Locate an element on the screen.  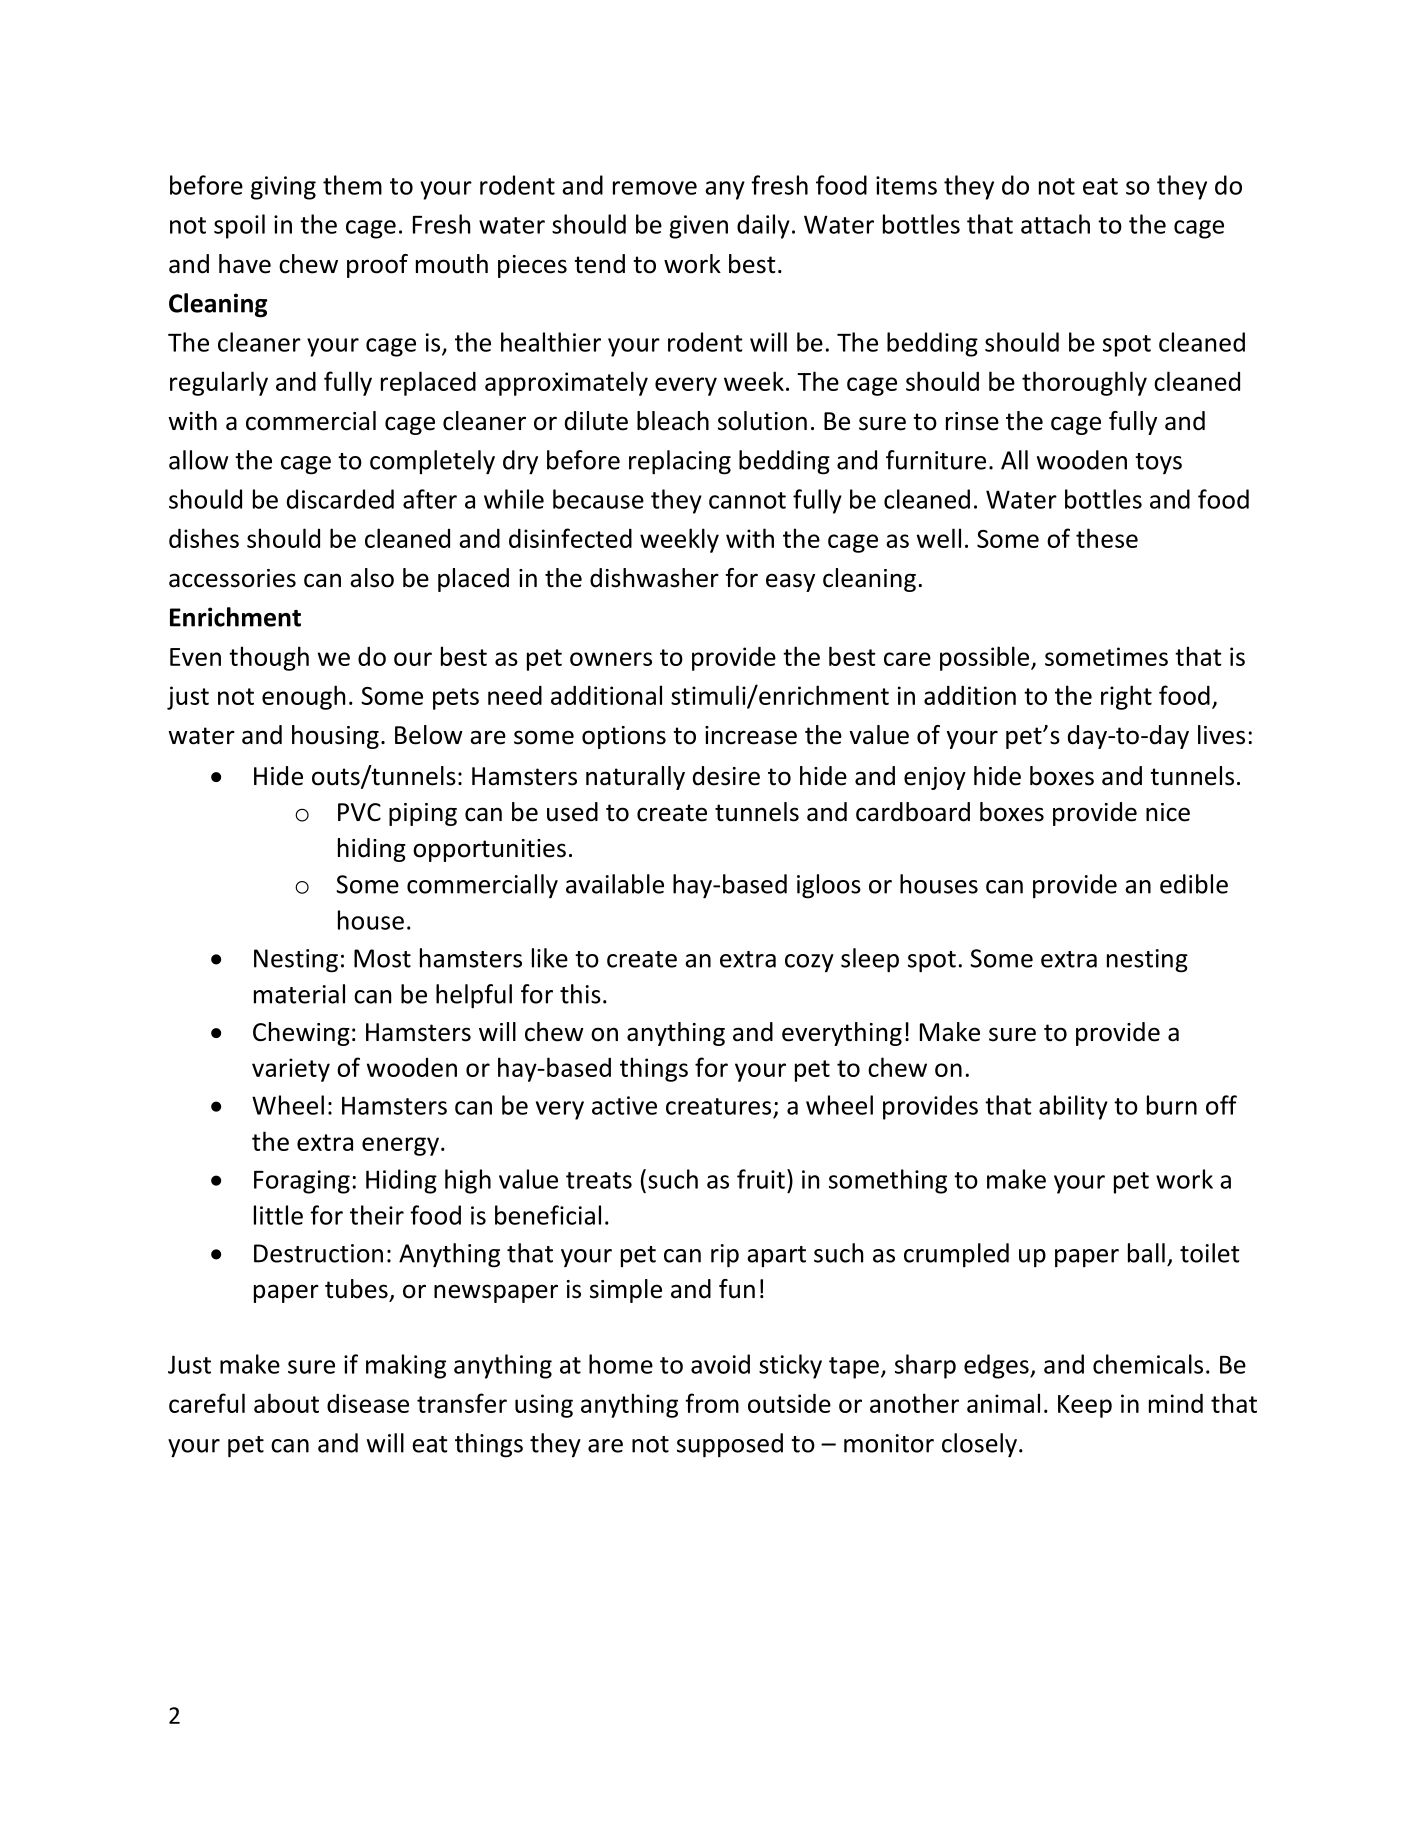
discarded is located at coordinates (340, 499).
